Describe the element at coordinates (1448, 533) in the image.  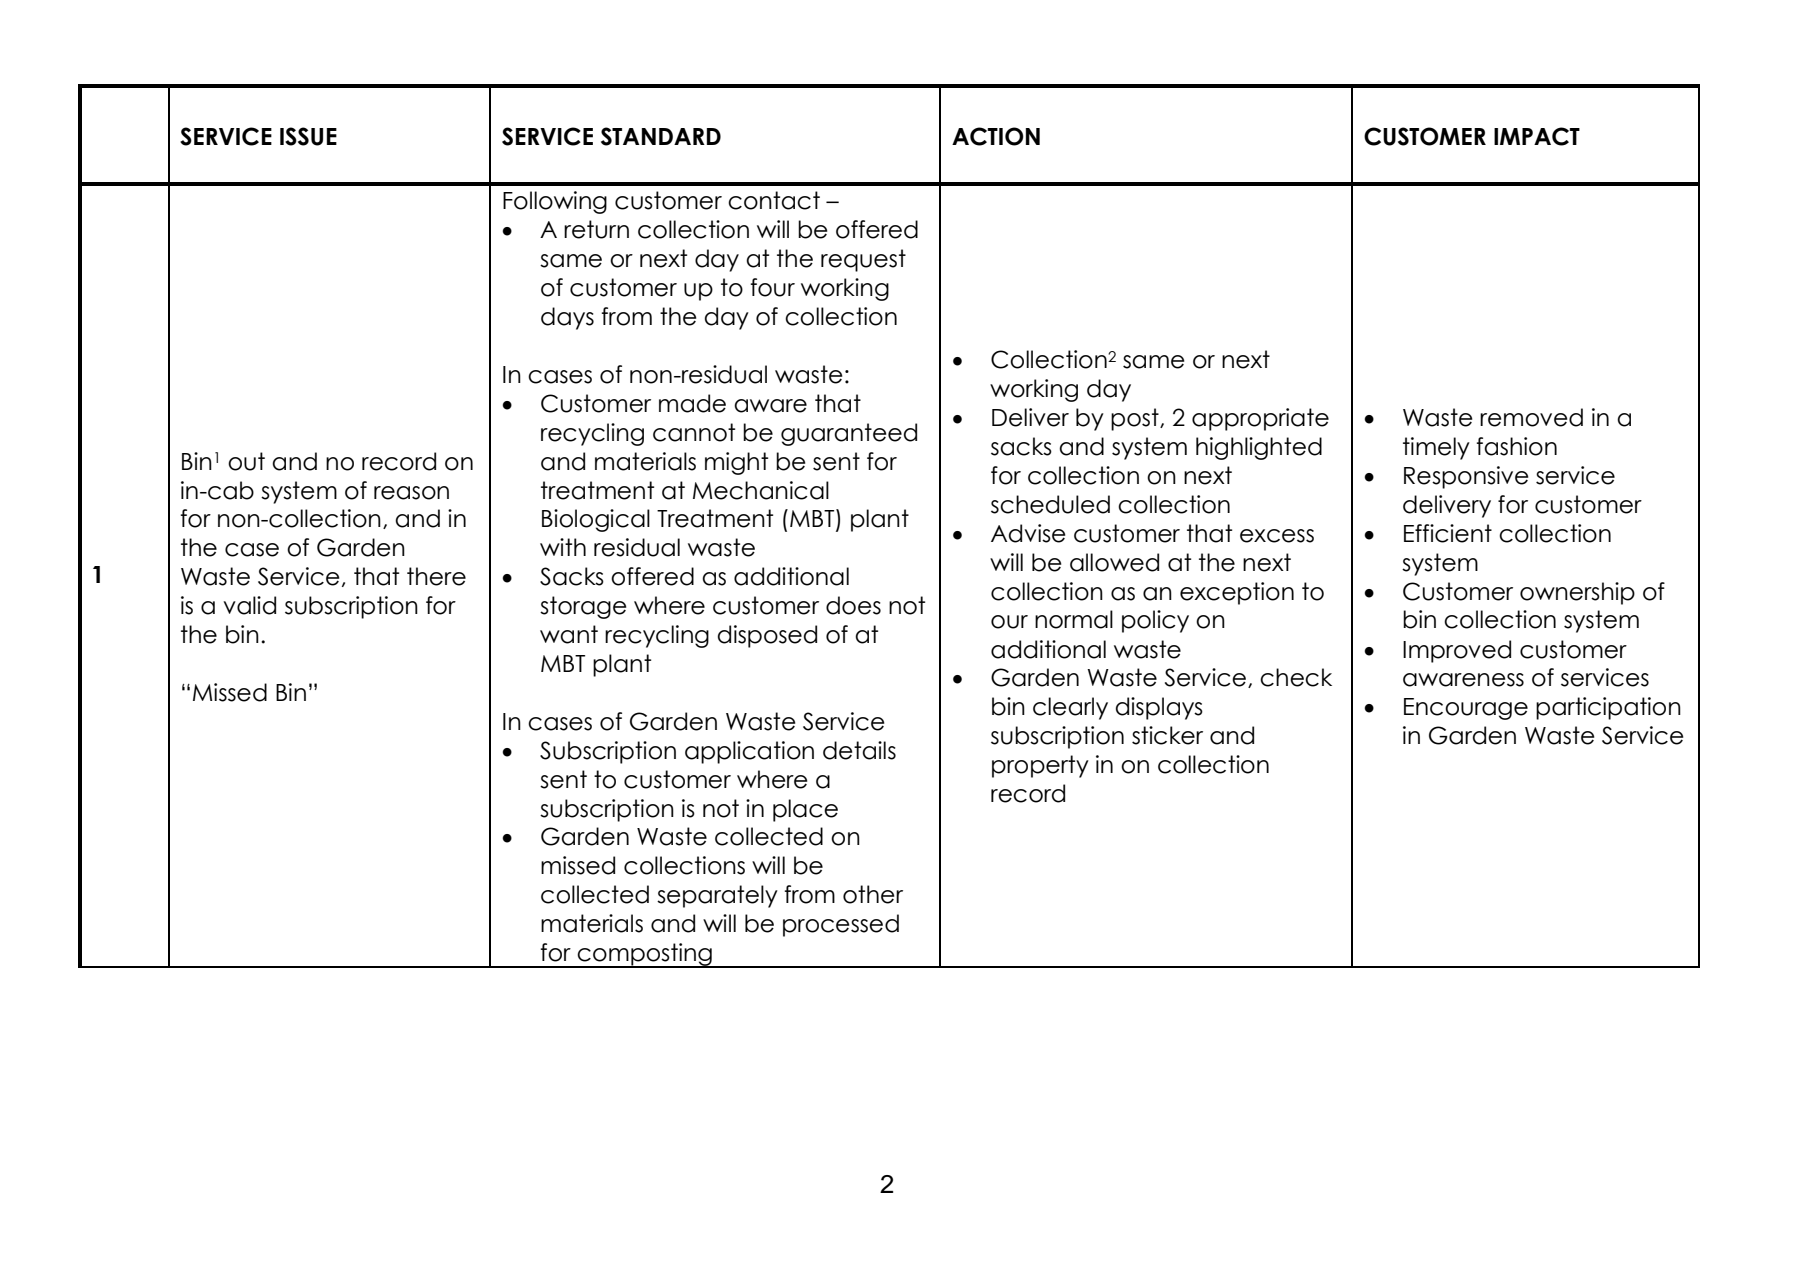
I see `Efficient` at that location.
